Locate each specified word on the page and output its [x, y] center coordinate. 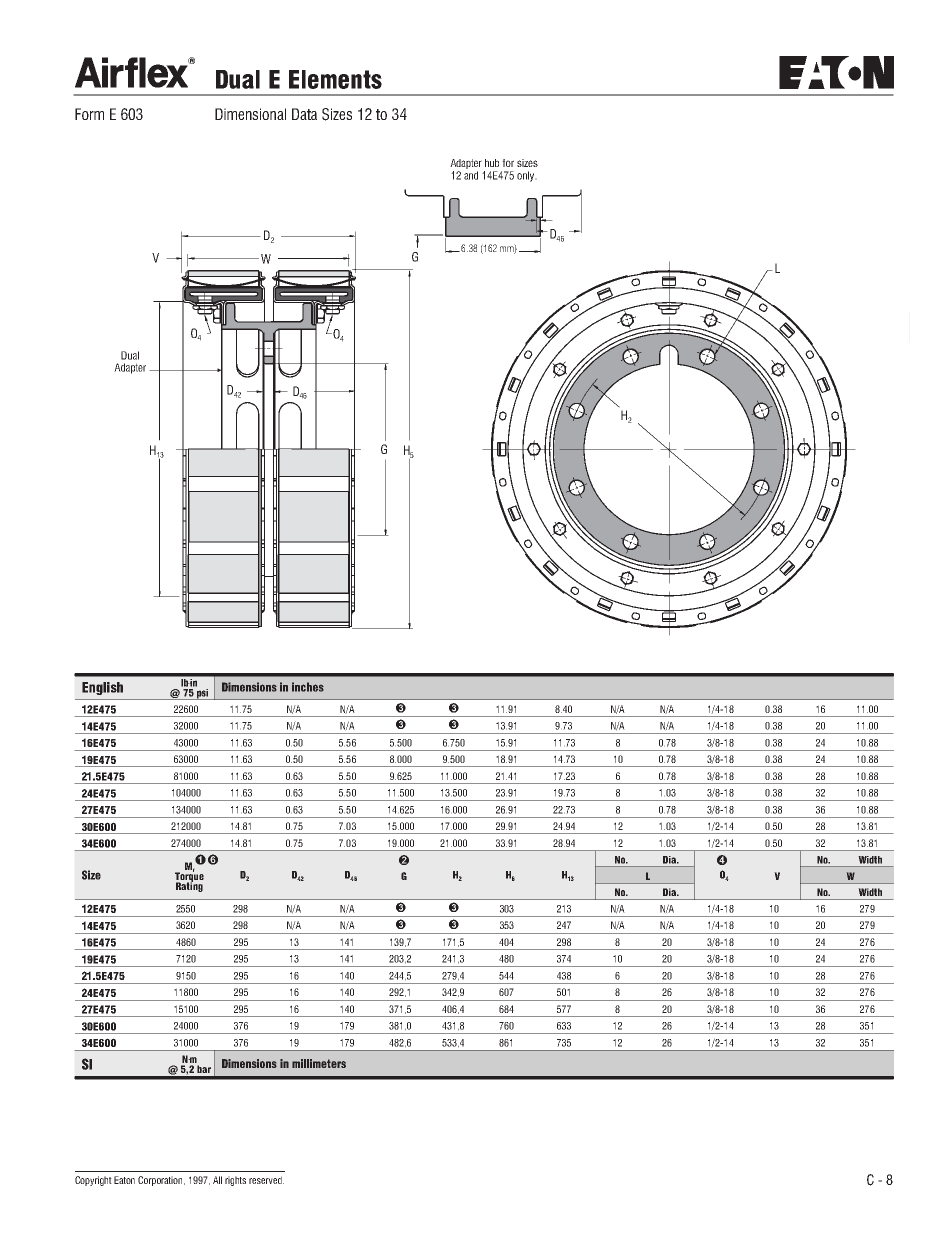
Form [89, 114]
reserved [266, 1180]
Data [304, 114]
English [102, 688]
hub [492, 163]
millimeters [319, 1063]
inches [308, 687]
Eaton [124, 1180]
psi [203, 693]
